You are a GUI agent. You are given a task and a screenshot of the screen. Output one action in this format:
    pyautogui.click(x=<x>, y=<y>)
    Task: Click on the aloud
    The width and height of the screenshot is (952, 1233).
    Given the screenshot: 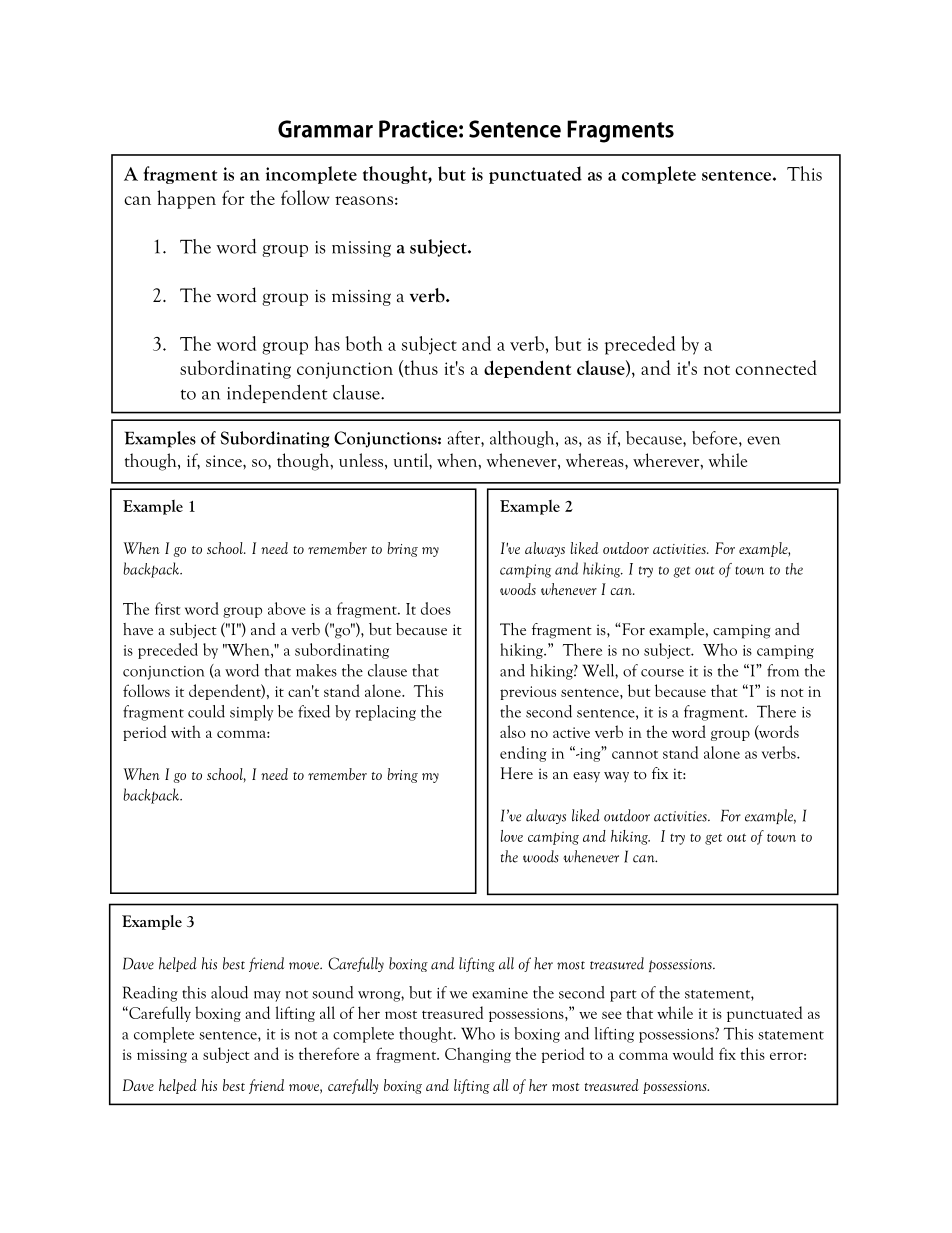 What is the action you would take?
    pyautogui.click(x=229, y=992)
